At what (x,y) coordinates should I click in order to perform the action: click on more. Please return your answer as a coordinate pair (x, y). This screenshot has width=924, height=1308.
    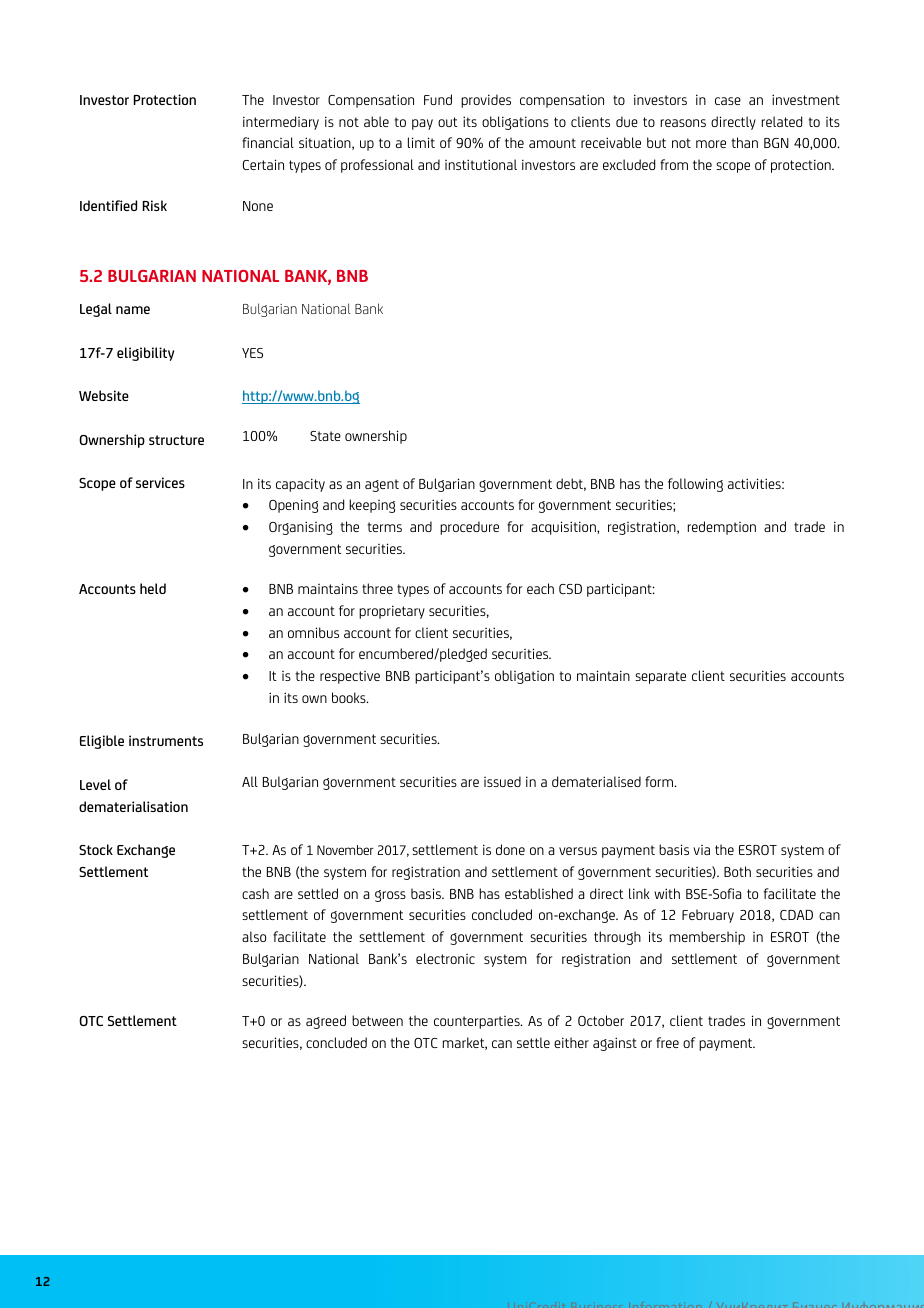
    Looking at the image, I should click on (711, 144).
